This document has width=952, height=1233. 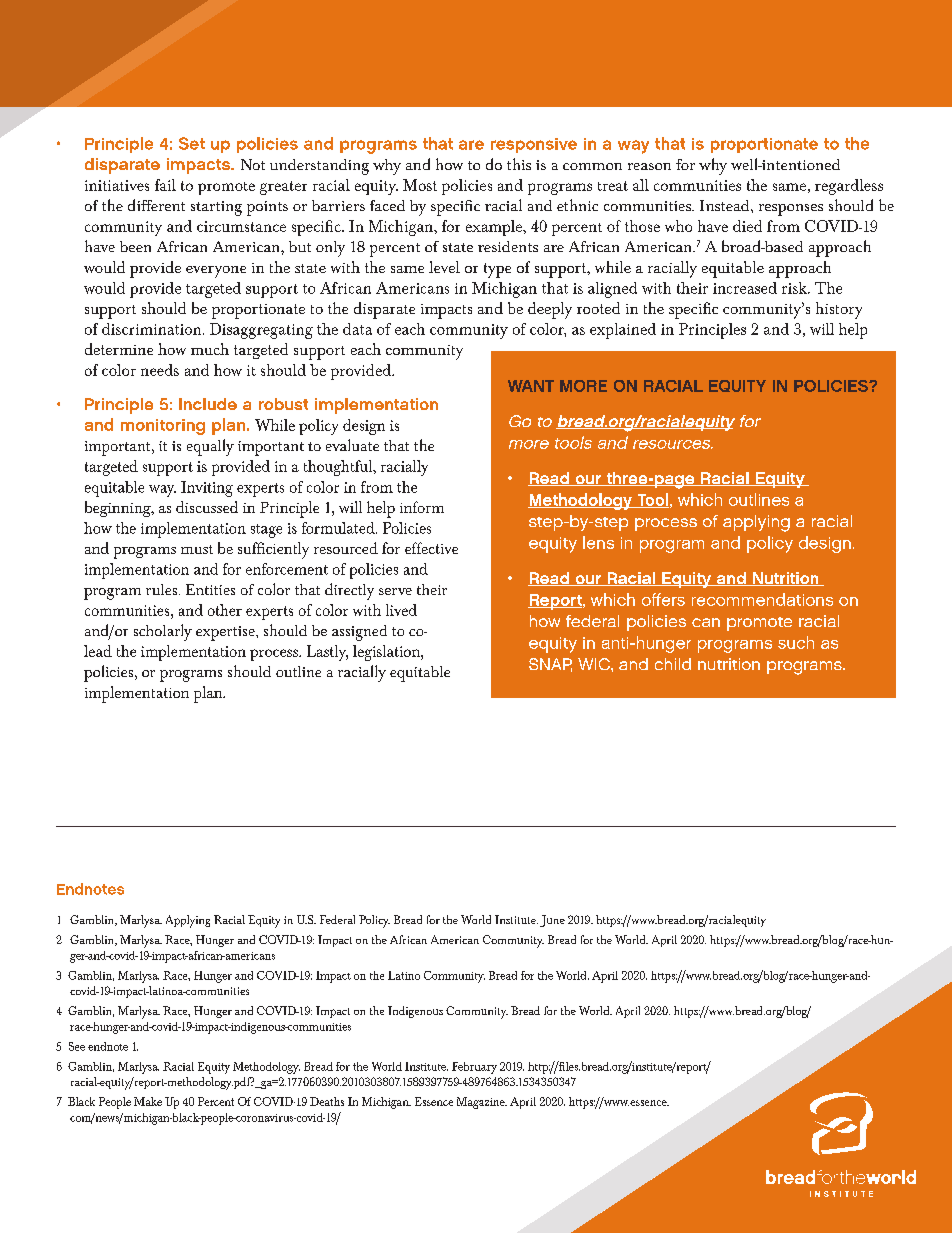 I want to click on Most, so click(x=420, y=185).
